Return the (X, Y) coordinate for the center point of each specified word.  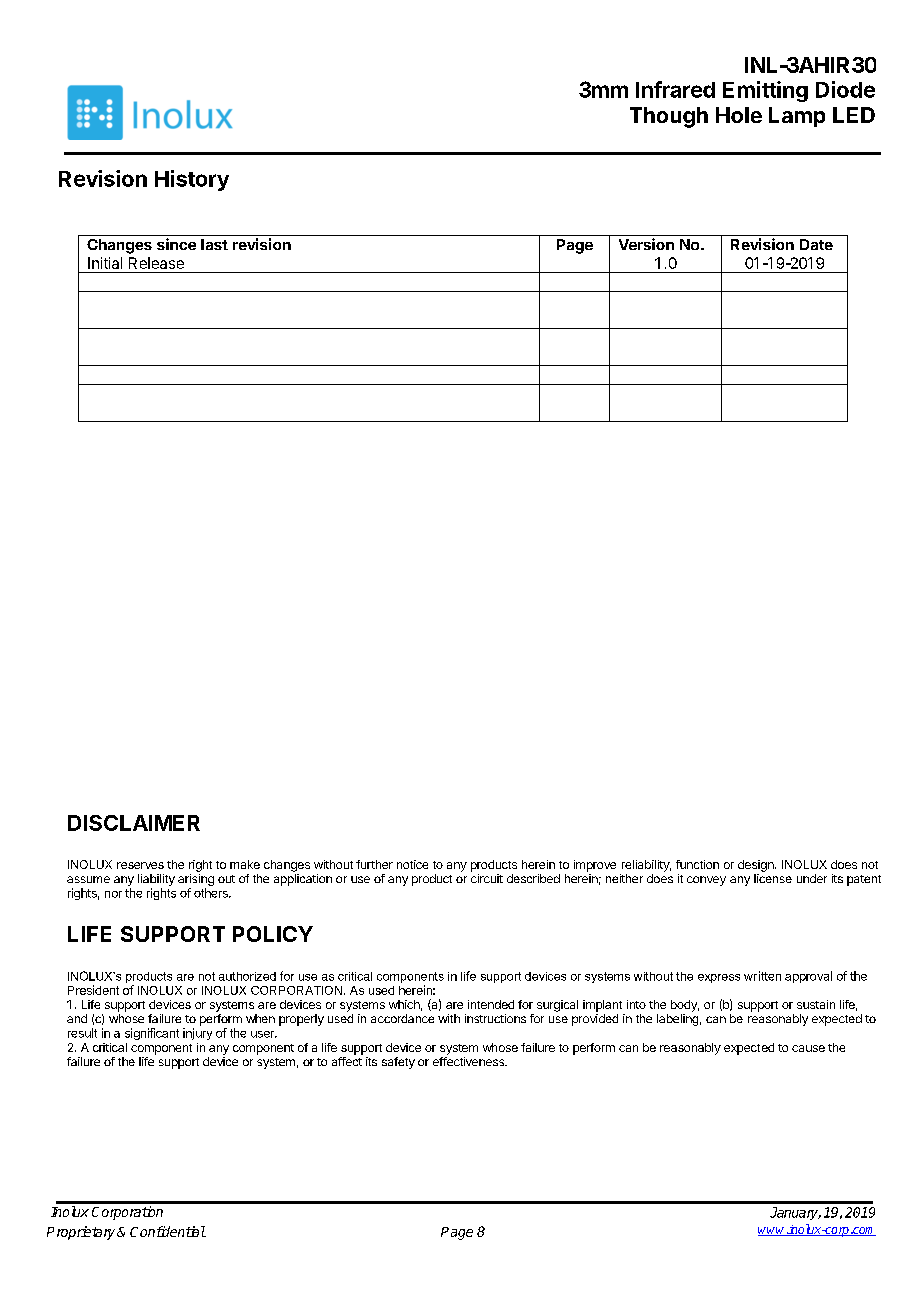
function (697, 864)
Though (669, 117)
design (757, 866)
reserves (140, 865)
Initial (105, 263)
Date (816, 244)
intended (491, 1004)
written (762, 976)
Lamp (797, 117)
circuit (487, 878)
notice (412, 864)
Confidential (168, 1231)
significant (152, 1034)
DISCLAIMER (134, 823)
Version (646, 244)
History (192, 180)
